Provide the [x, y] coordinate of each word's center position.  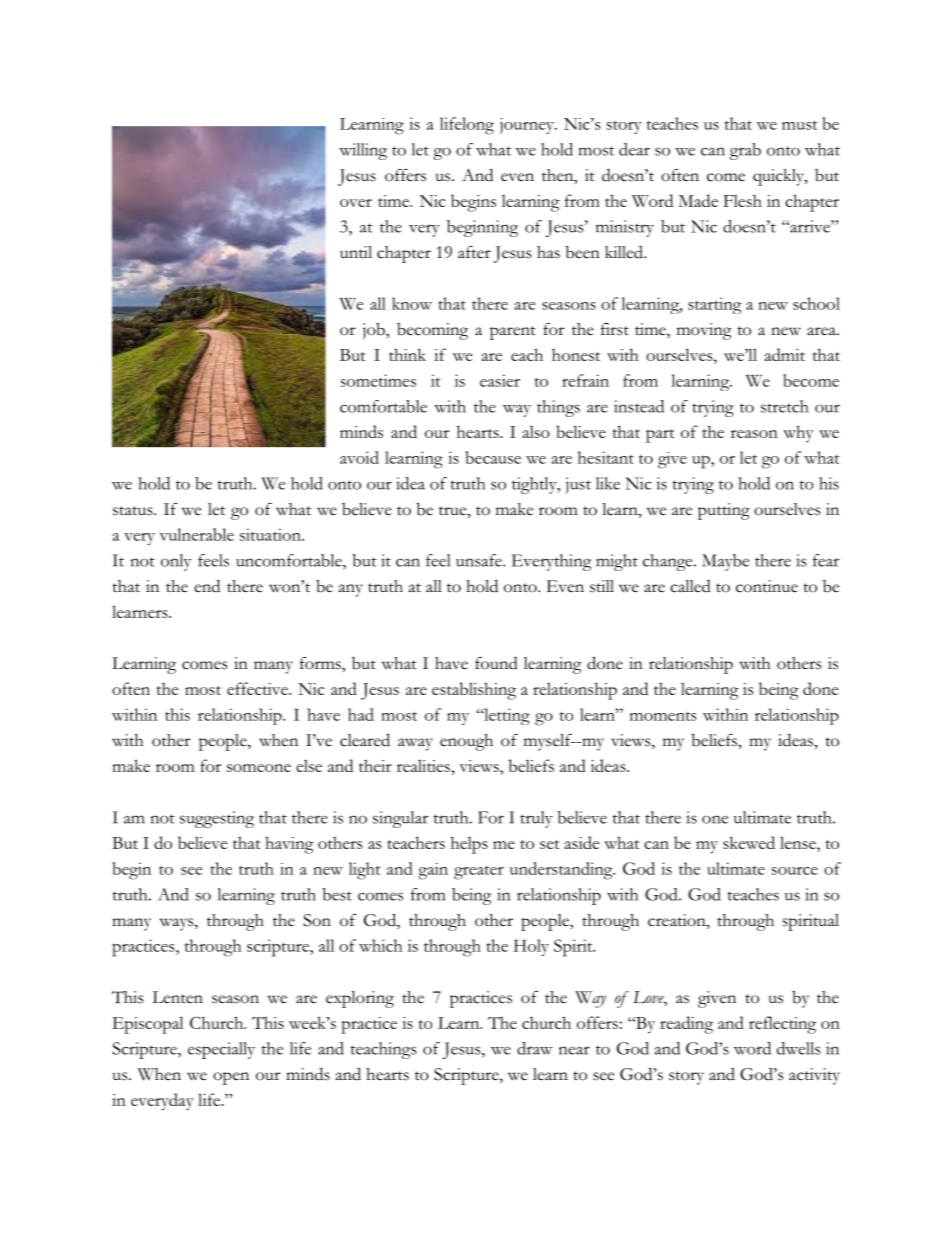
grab [745, 151]
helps [469, 845]
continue [767, 586]
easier [500, 380]
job [375, 331]
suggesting [217, 819]
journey [528, 126]
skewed [749, 842]
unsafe [480, 560]
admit [785, 354]
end [207, 586]
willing [363, 151]
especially [221, 1050]
